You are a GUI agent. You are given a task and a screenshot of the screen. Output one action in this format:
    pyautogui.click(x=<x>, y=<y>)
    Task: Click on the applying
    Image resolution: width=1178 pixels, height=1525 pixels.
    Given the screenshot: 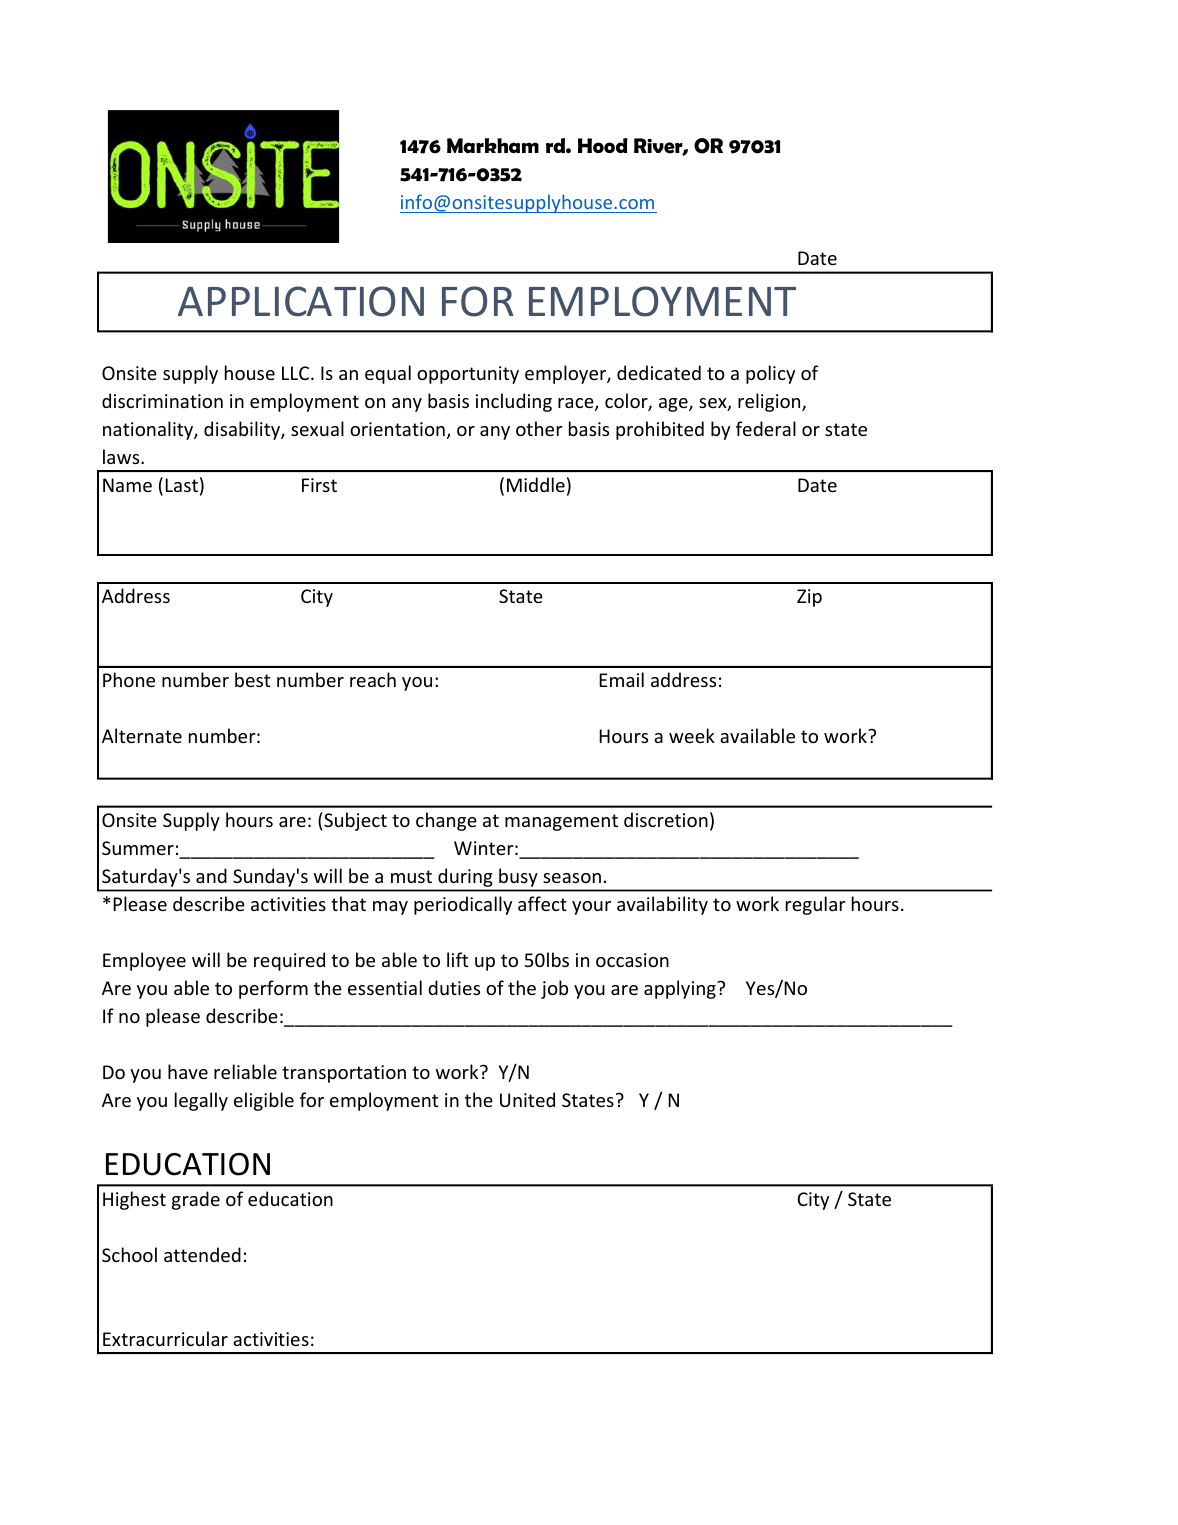 What is the action you would take?
    pyautogui.click(x=681, y=989)
